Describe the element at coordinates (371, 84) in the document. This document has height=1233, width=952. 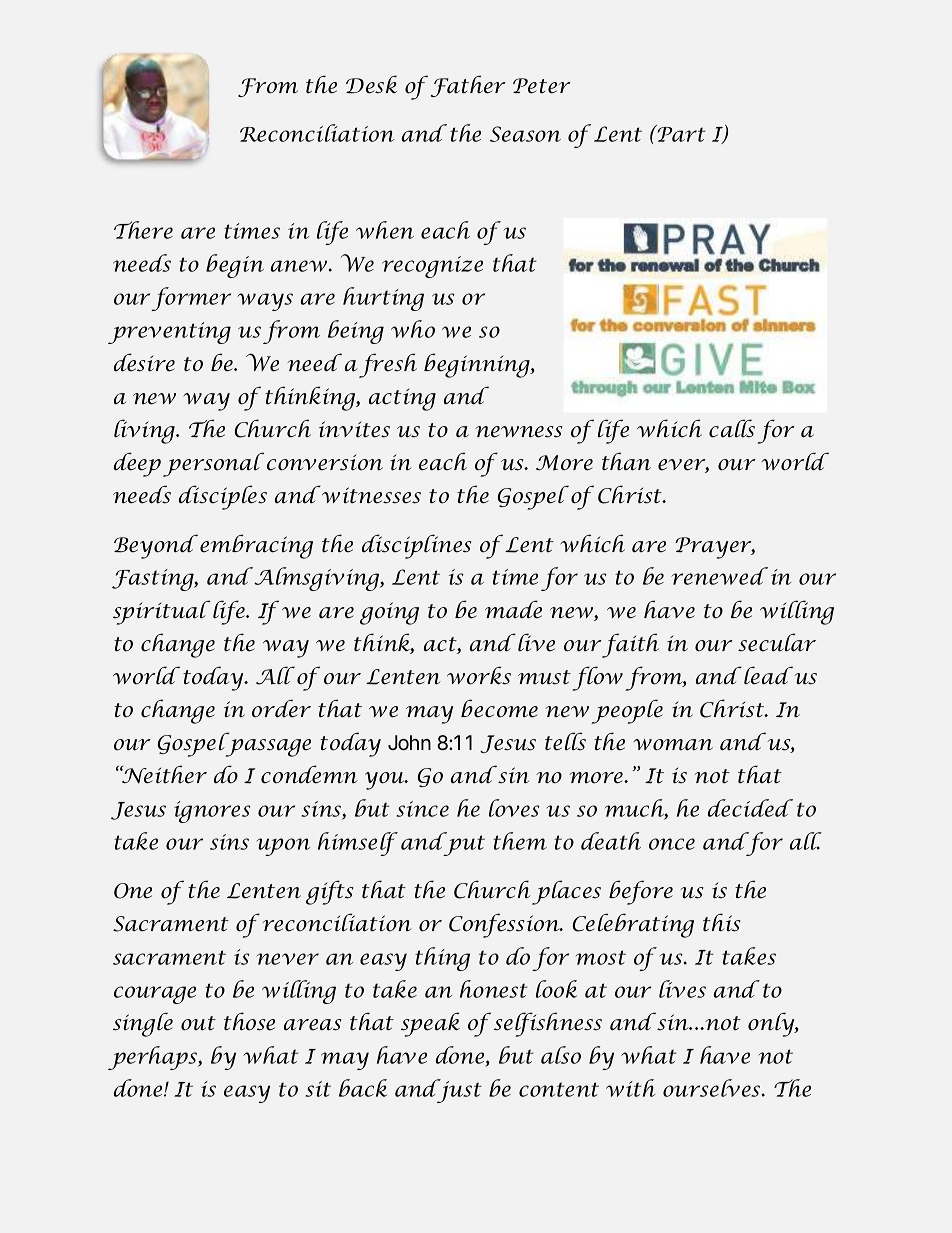
I see `Desk` at that location.
